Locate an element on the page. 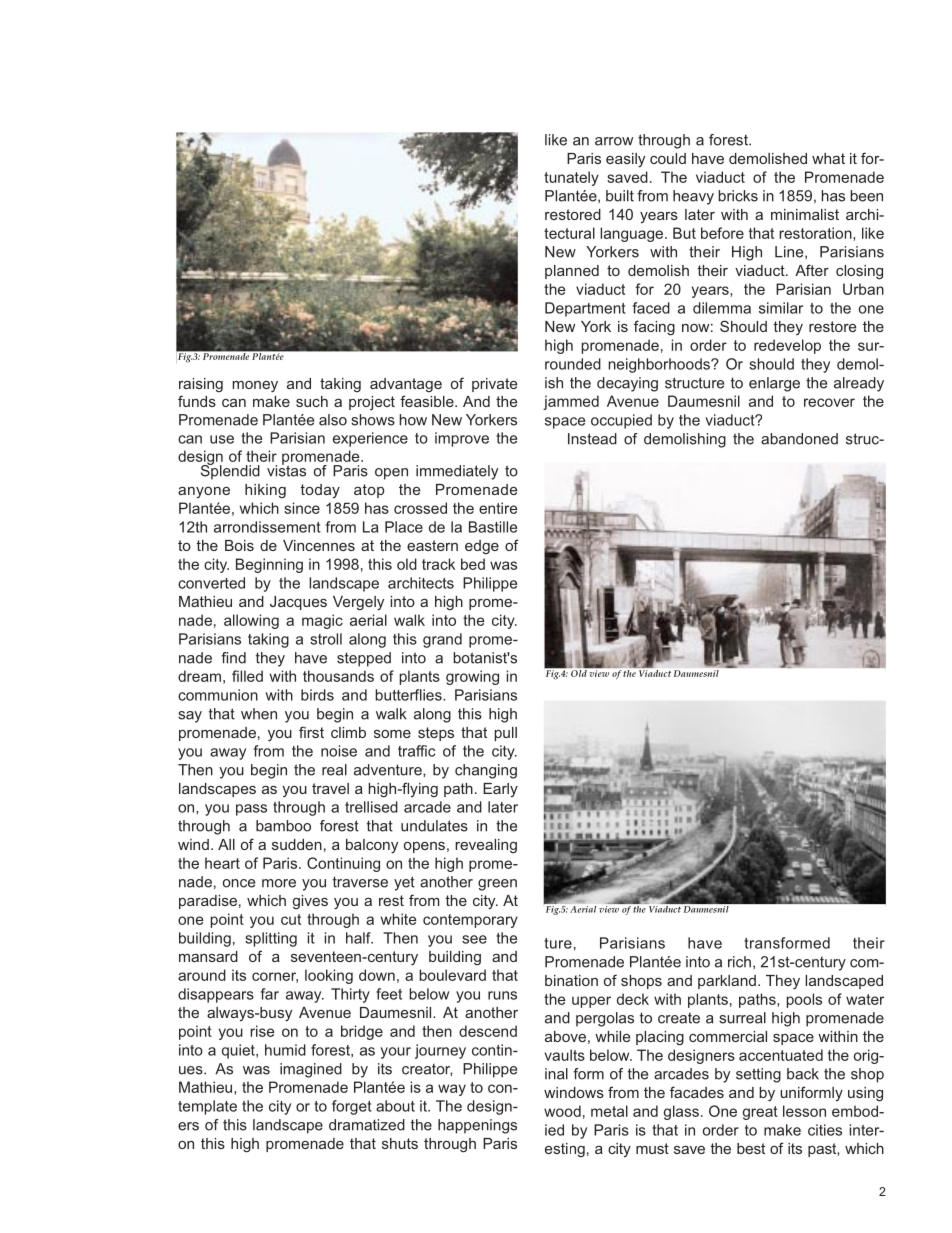  wood is located at coordinates (562, 1111).
